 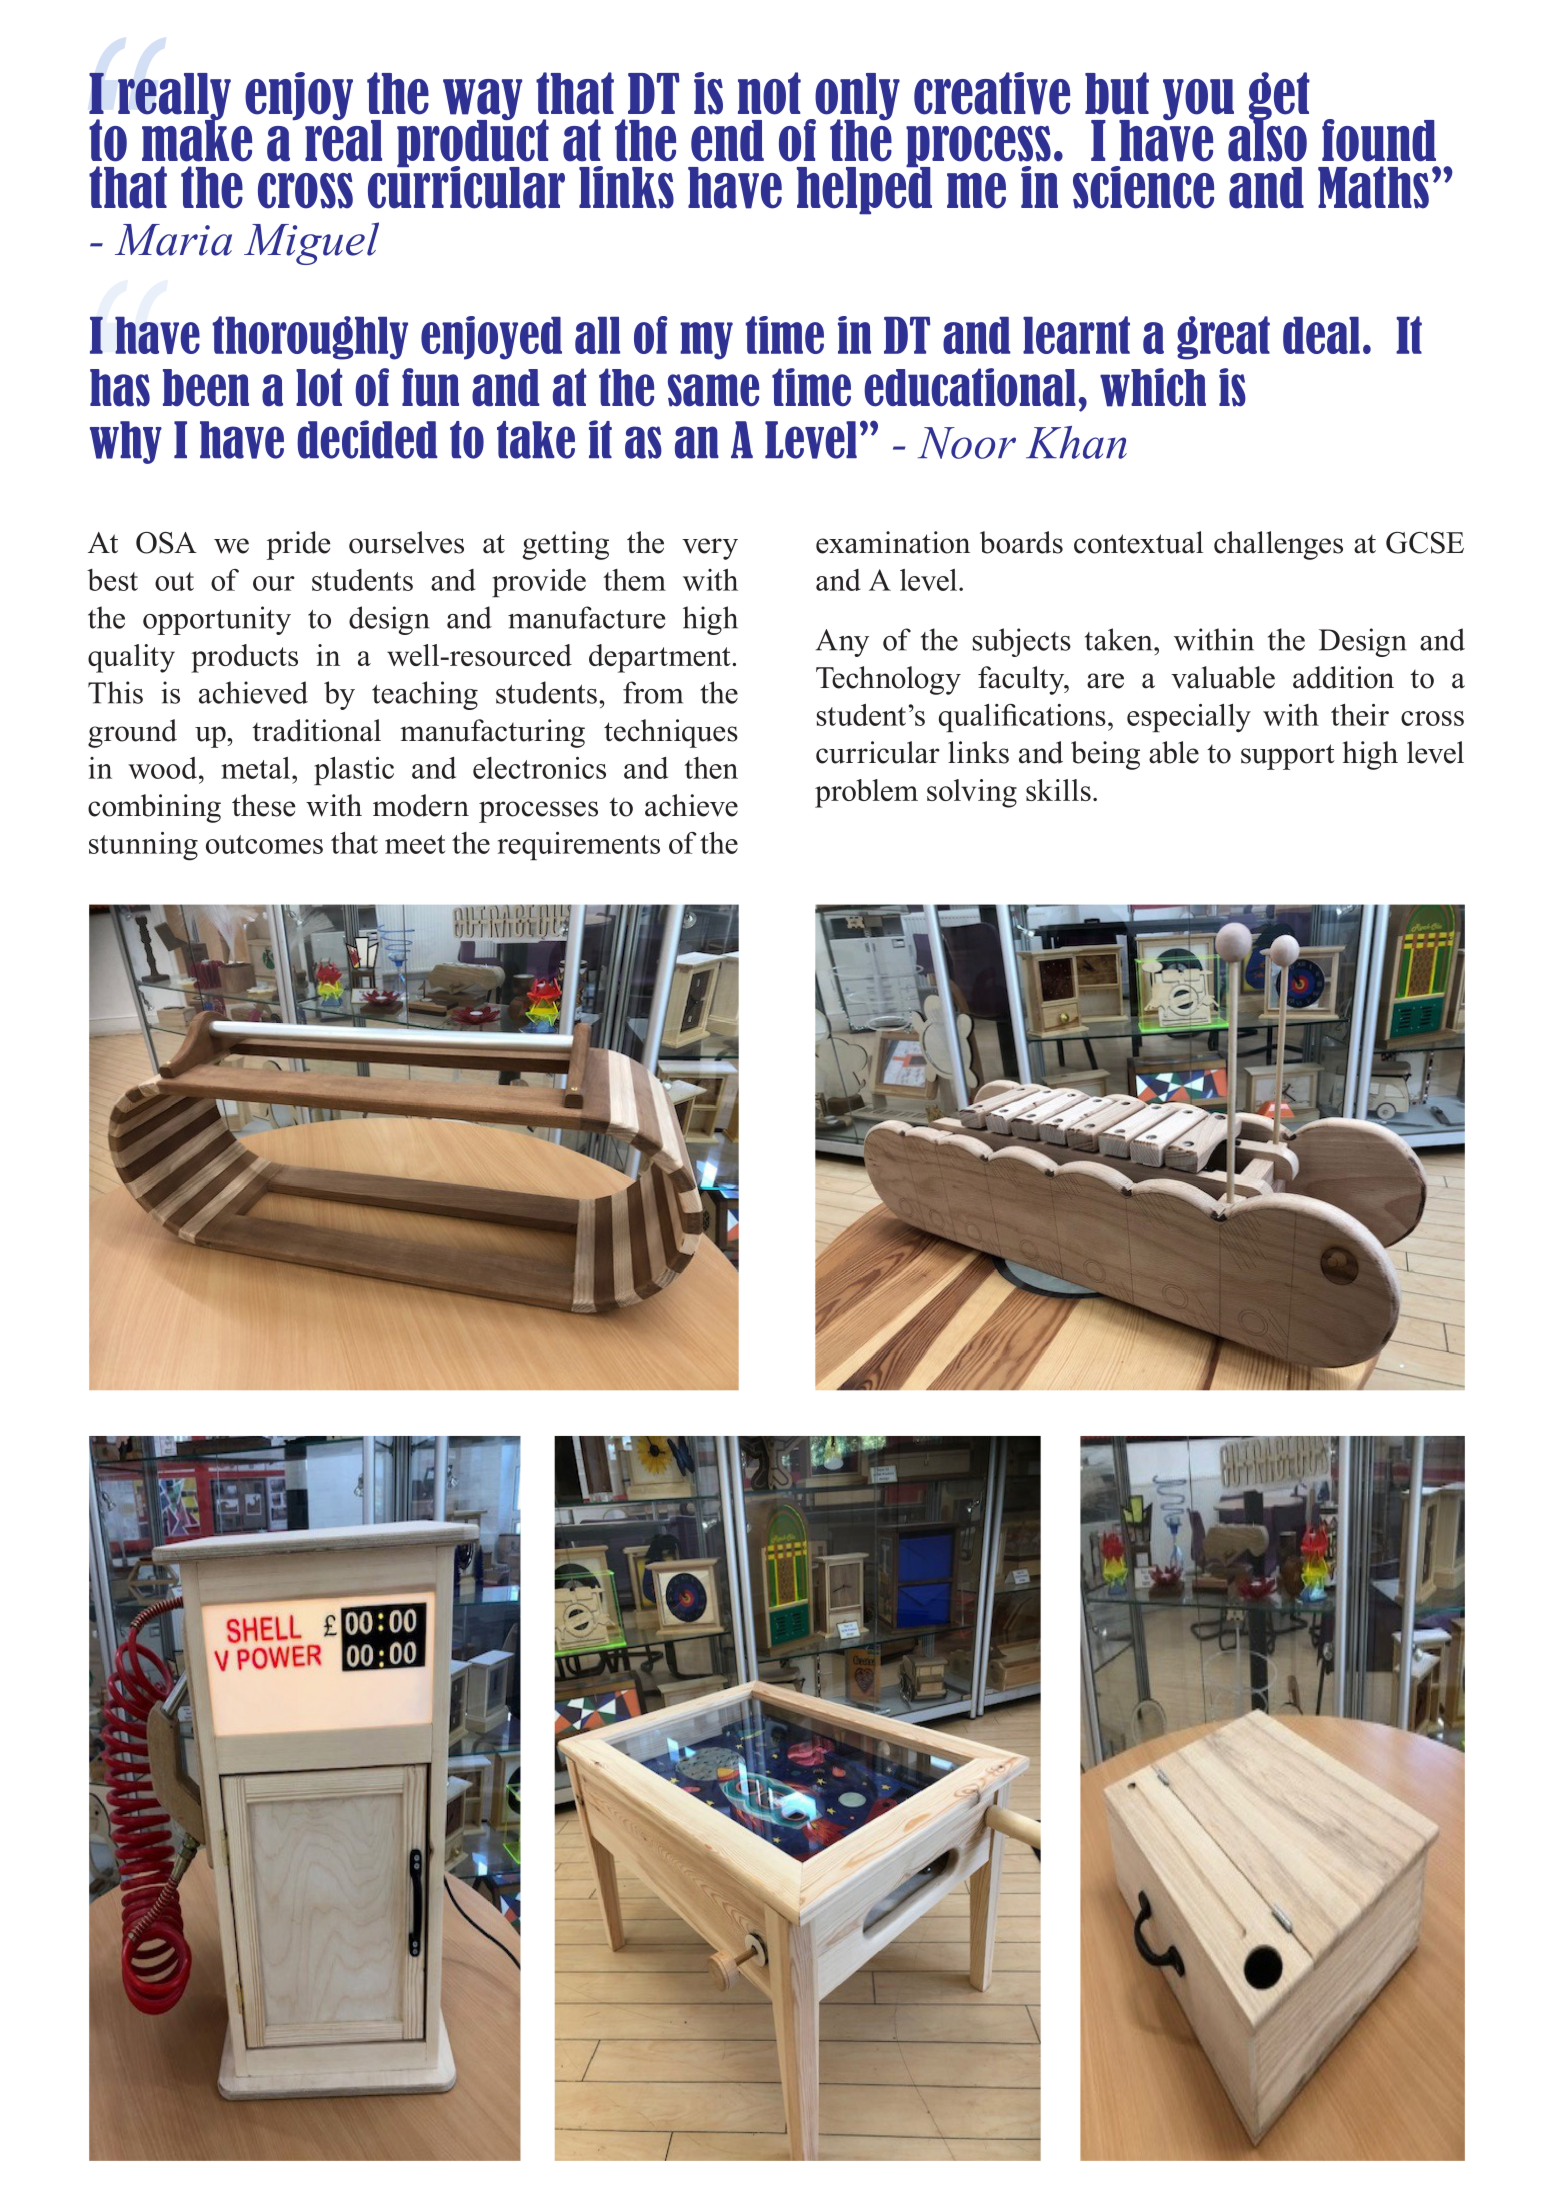 I want to click on decided, so click(x=367, y=439).
